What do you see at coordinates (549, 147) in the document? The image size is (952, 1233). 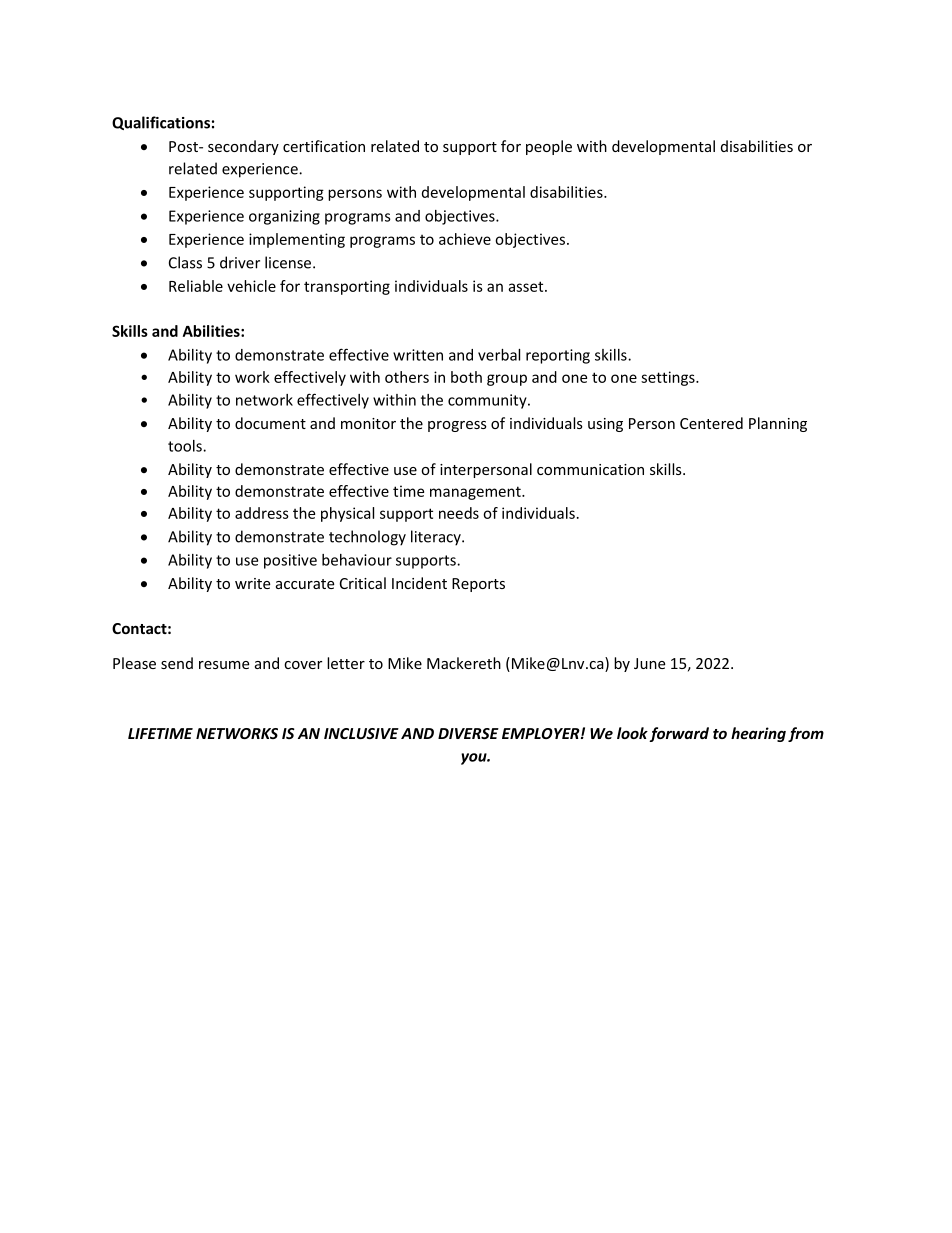 I see `people` at bounding box center [549, 147].
